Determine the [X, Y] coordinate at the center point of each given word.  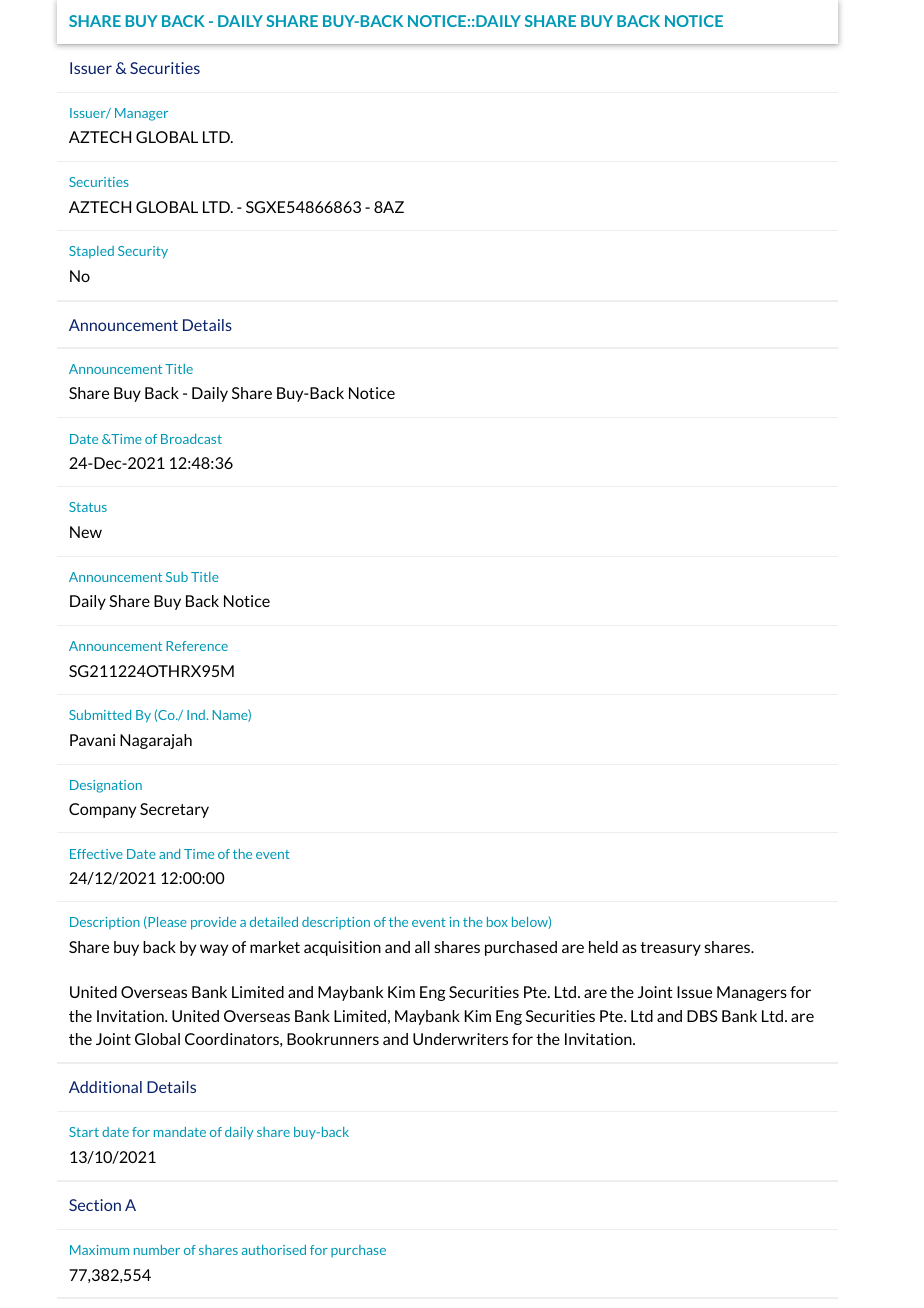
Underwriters [460, 1039]
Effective [96, 854]
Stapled [91, 252]
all [422, 947]
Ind [196, 715]
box [497, 922]
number [157, 1250]
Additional [105, 1087]
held [603, 947]
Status [88, 507]
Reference [197, 646]
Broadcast [191, 439]
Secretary [174, 810]
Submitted [100, 715]
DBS [702, 1016]
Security [143, 252]
